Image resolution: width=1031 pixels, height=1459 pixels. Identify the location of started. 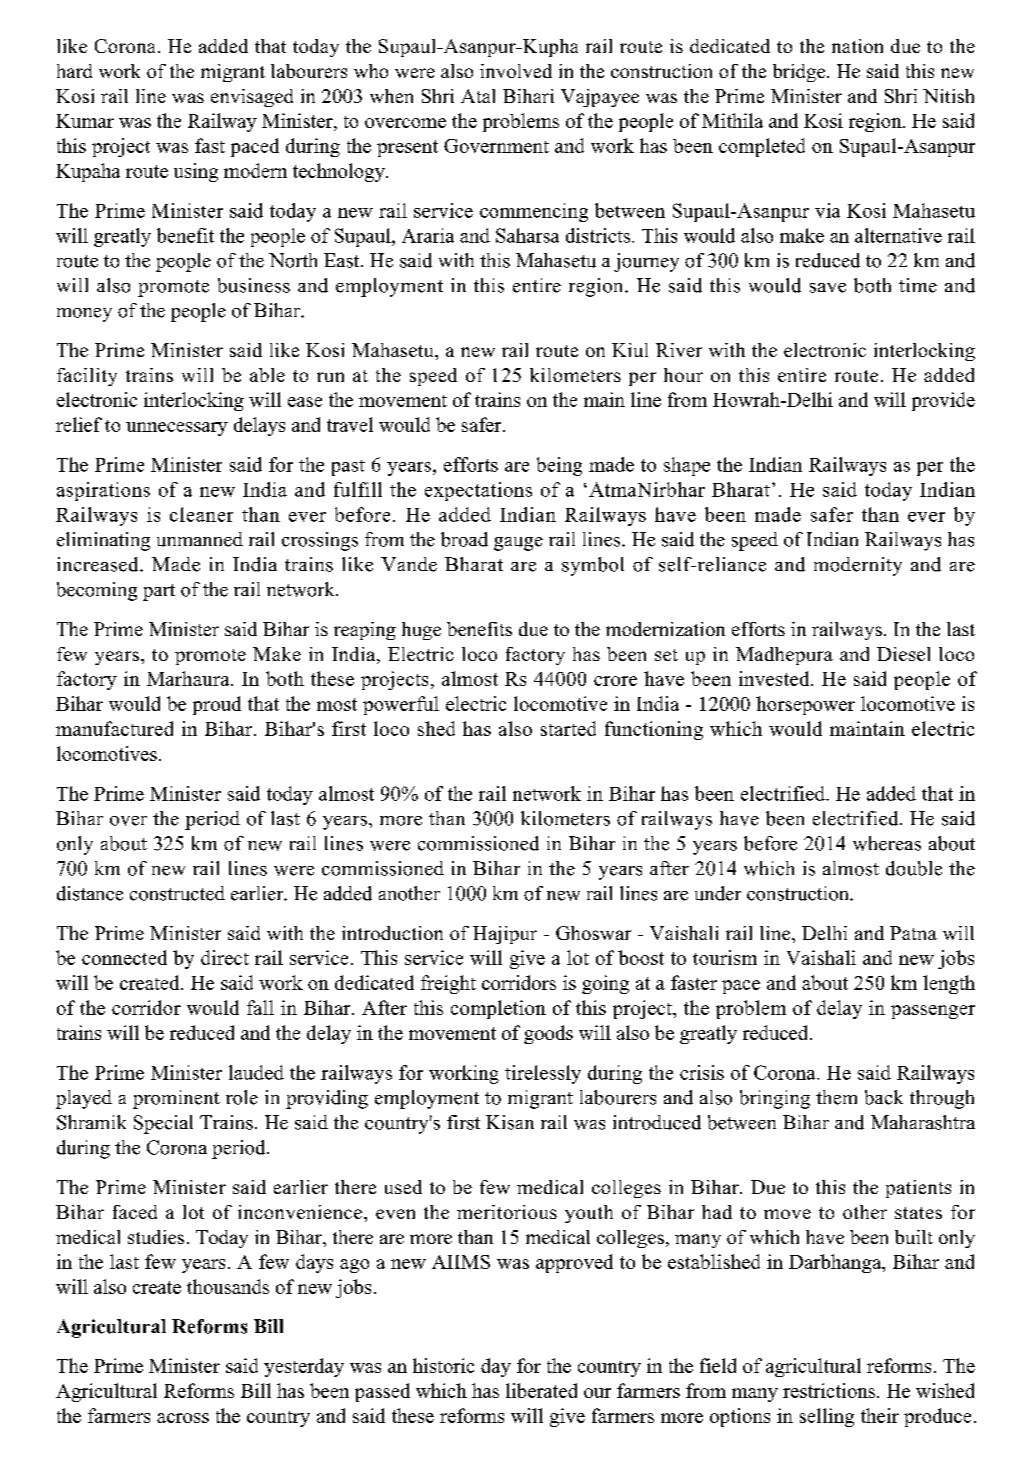
(568, 728).
